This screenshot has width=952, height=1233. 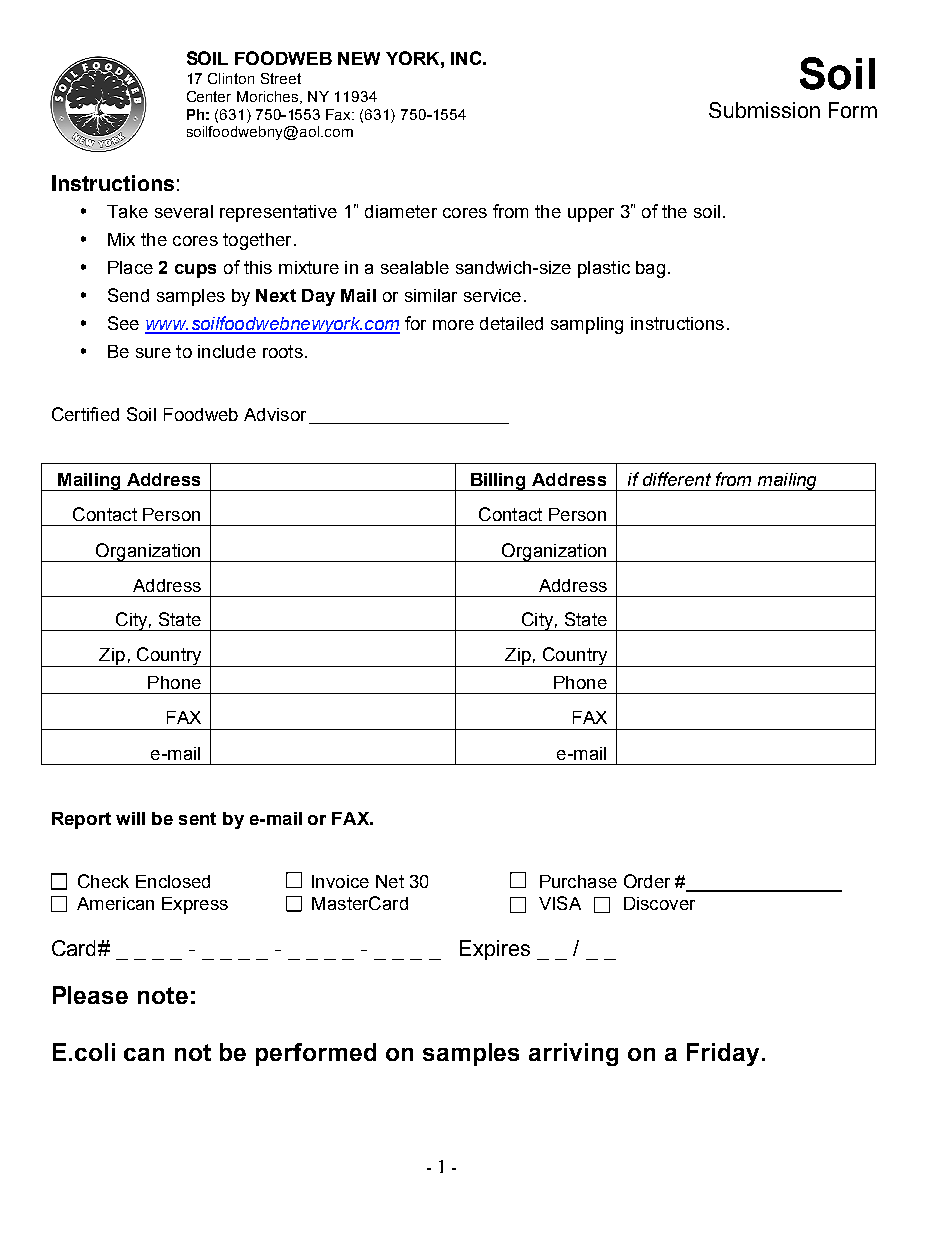 What do you see at coordinates (401, 211) in the screenshot?
I see `diameter` at bounding box center [401, 211].
